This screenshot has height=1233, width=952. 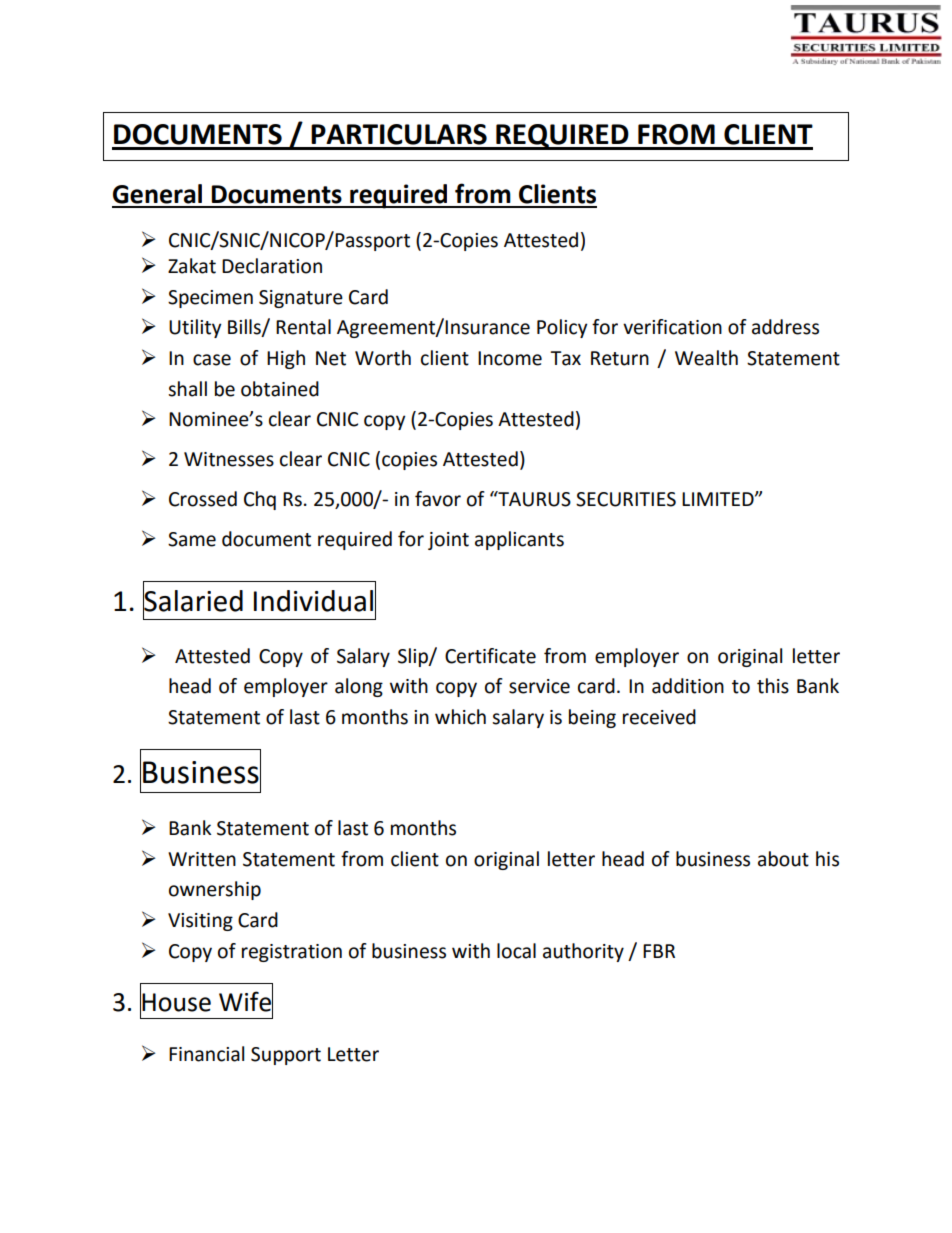 What do you see at coordinates (490, 656) in the screenshot?
I see `Certificate` at bounding box center [490, 656].
